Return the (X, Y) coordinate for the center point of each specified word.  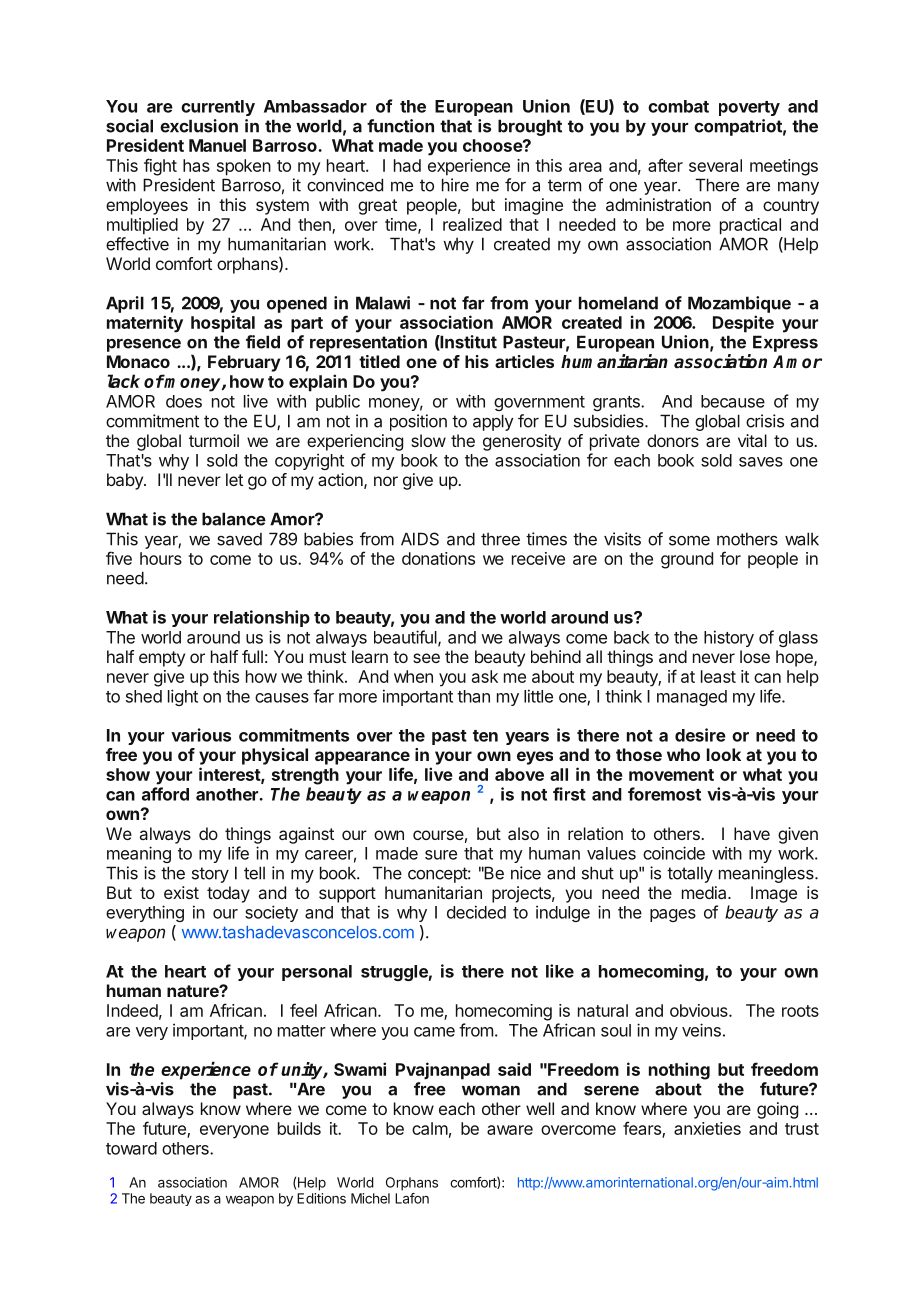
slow (428, 440)
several (715, 165)
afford (165, 794)
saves (761, 462)
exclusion (199, 126)
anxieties (707, 1128)
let (234, 479)
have (752, 833)
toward (131, 1148)
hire (455, 185)
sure (441, 855)
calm (430, 1128)
